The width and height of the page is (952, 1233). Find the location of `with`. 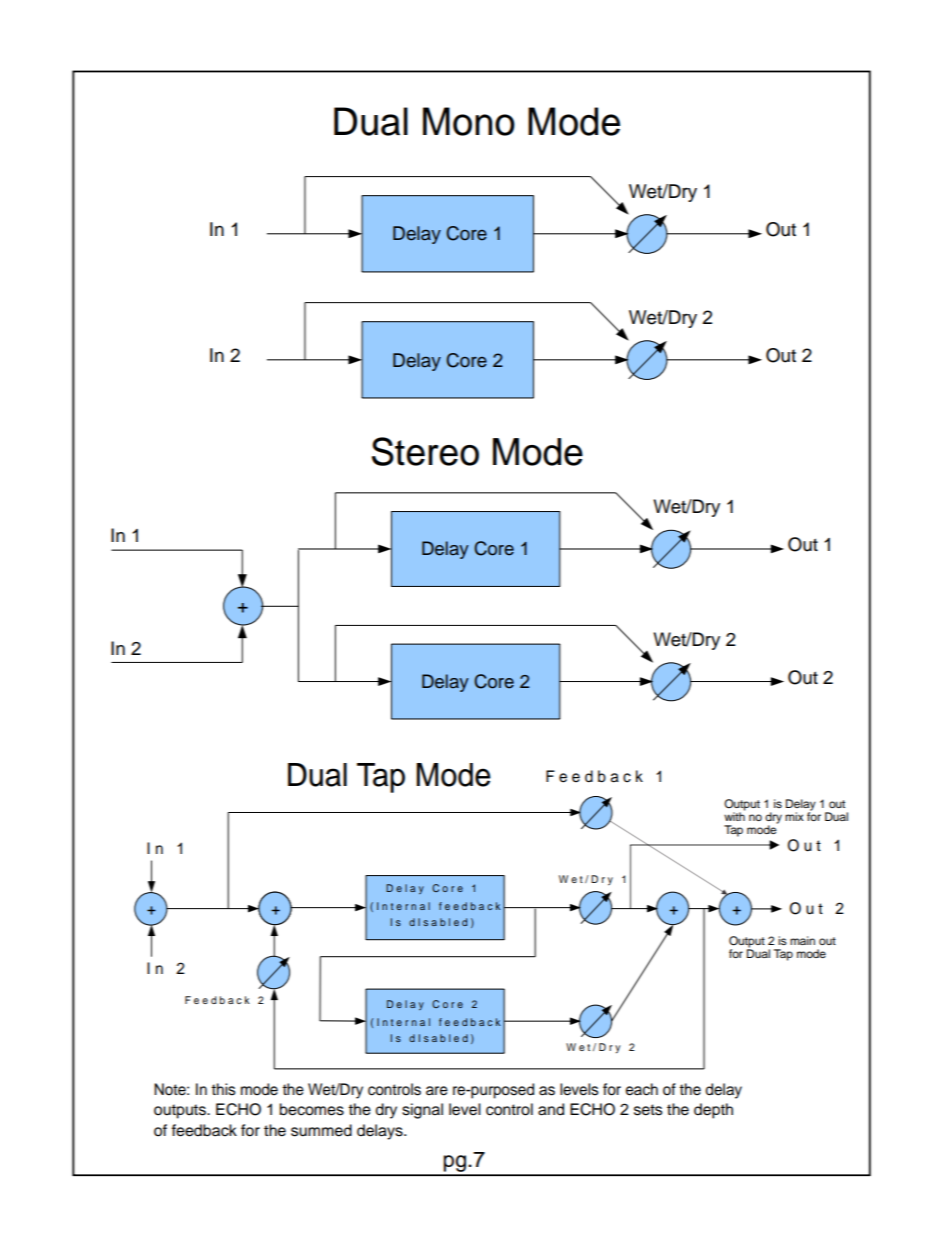

with is located at coordinates (734, 815).
